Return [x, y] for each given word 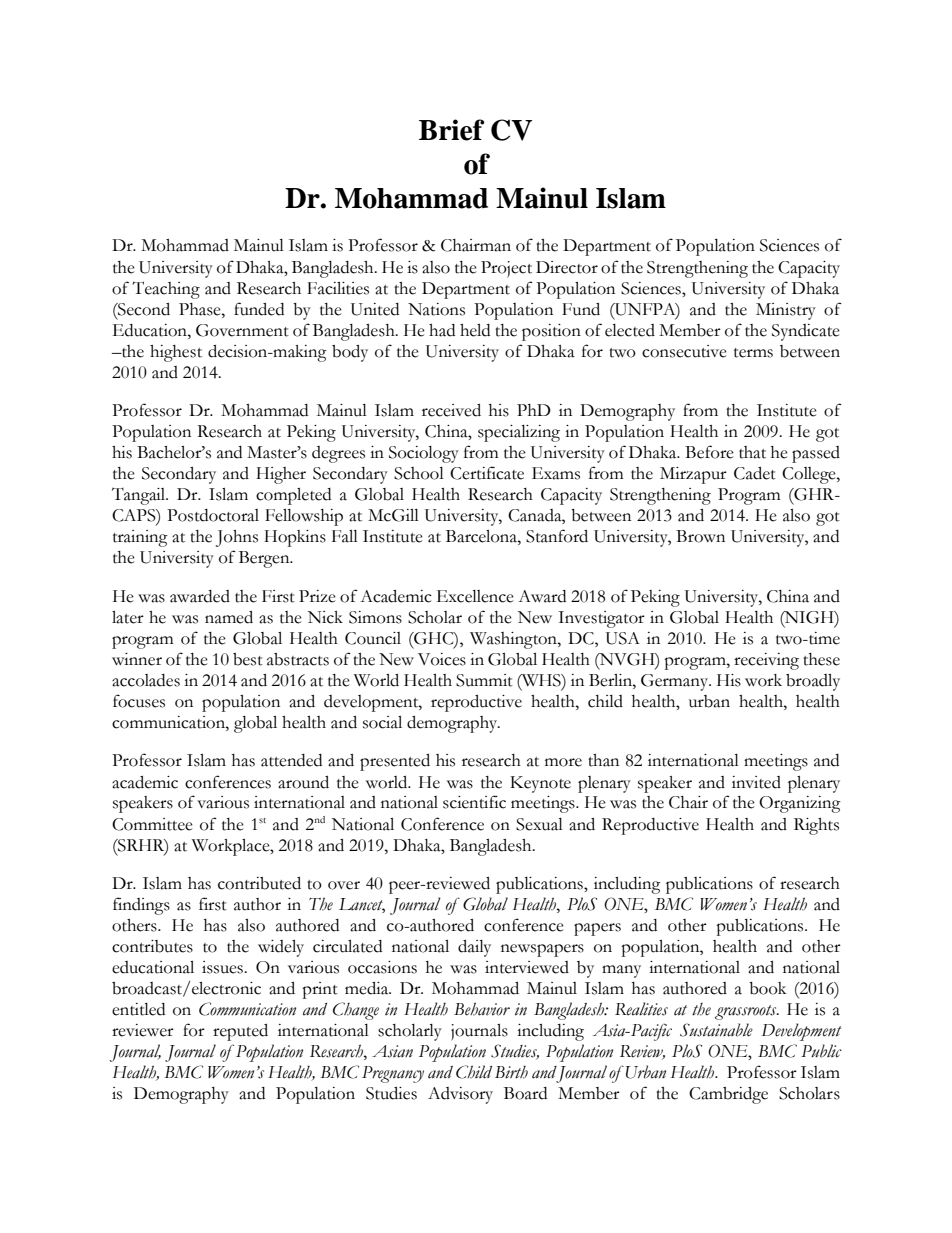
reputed [240, 1032]
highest [176, 353]
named [229, 617]
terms [753, 353]
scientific [474, 802]
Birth [511, 1072]
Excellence [475, 596]
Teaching [166, 290]
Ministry [786, 311]
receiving [766, 661]
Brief [452, 130]
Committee [152, 824]
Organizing [800, 804]
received [451, 410]
